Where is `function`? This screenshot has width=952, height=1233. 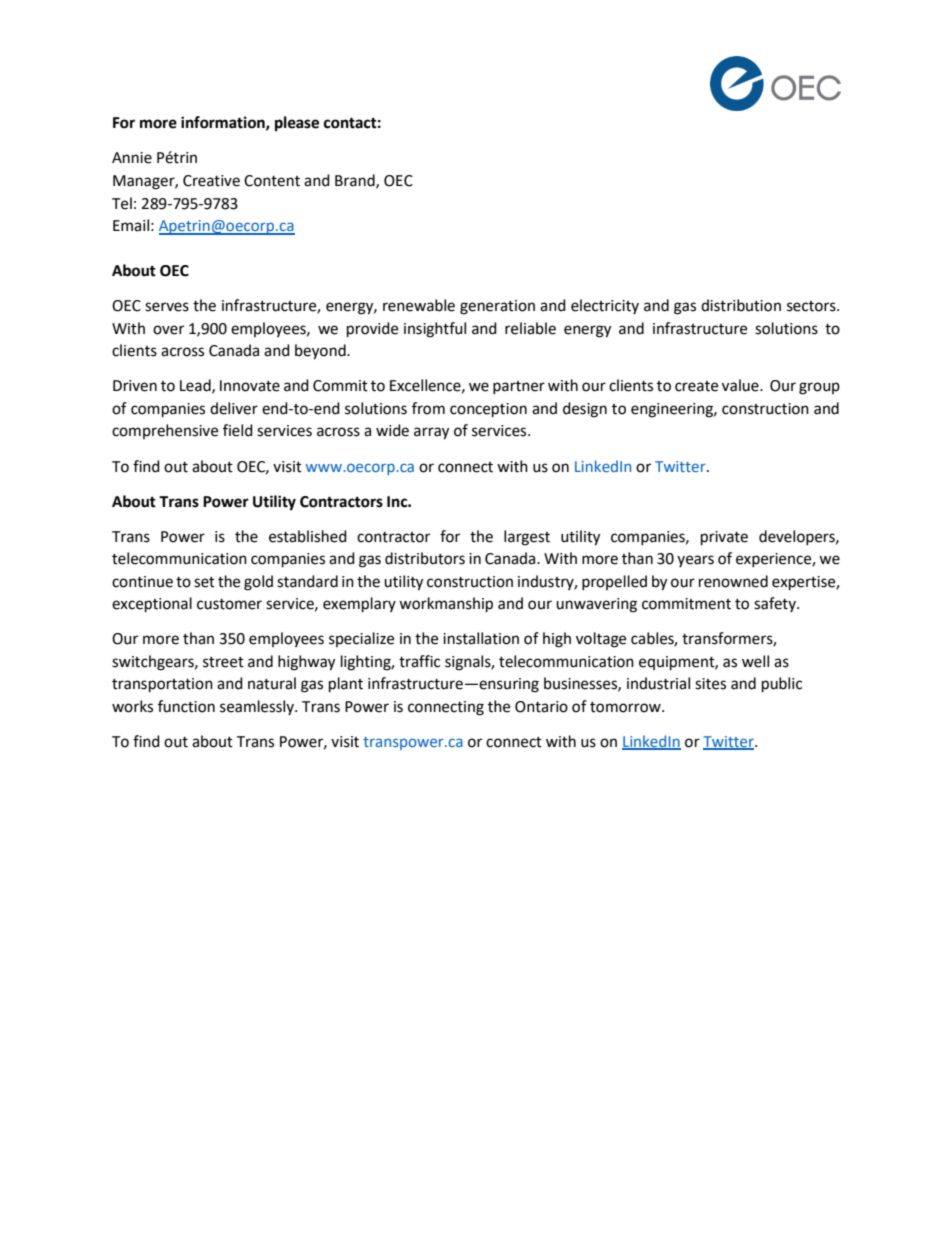 function is located at coordinates (186, 706).
